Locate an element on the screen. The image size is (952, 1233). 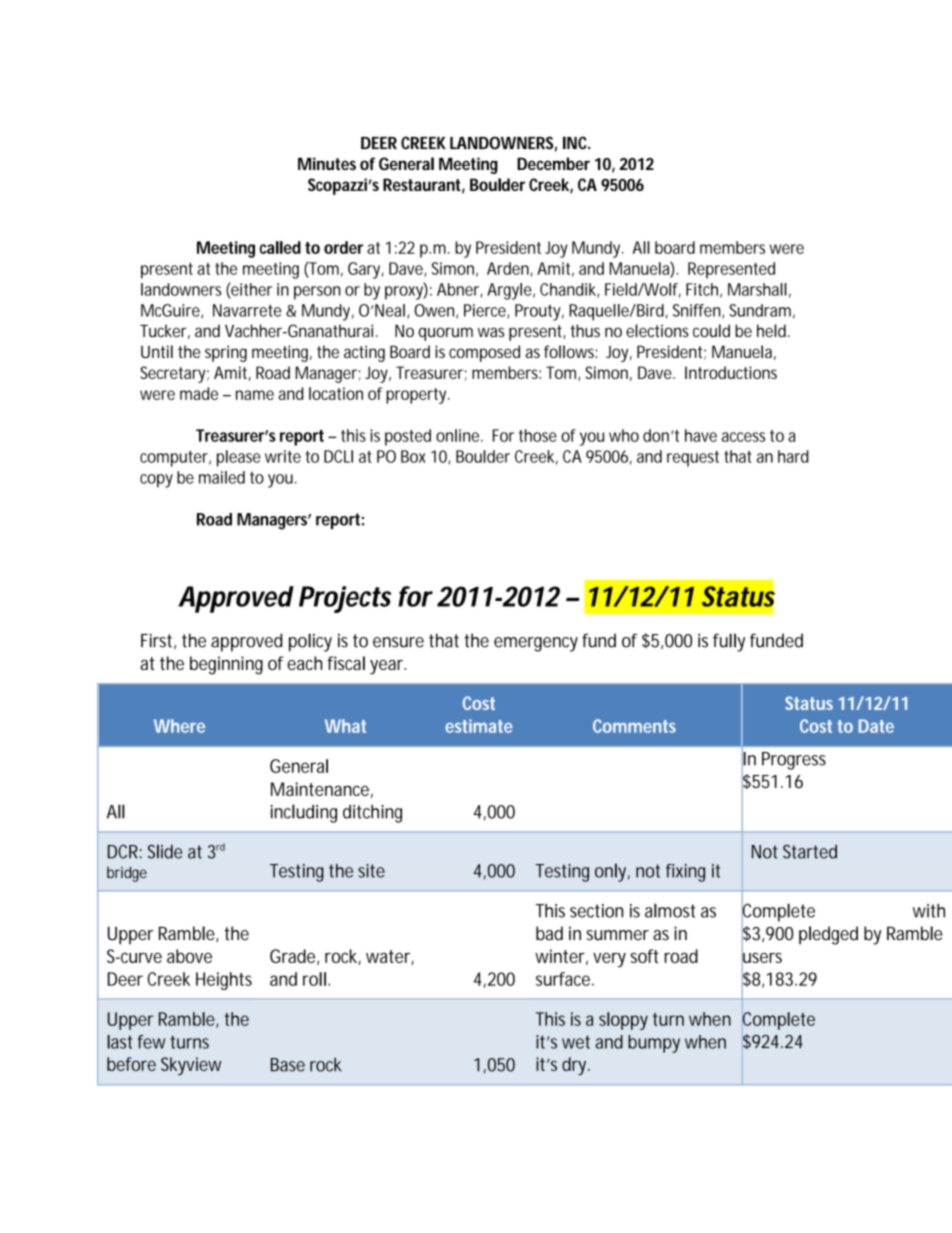
wet is located at coordinates (576, 1042).
